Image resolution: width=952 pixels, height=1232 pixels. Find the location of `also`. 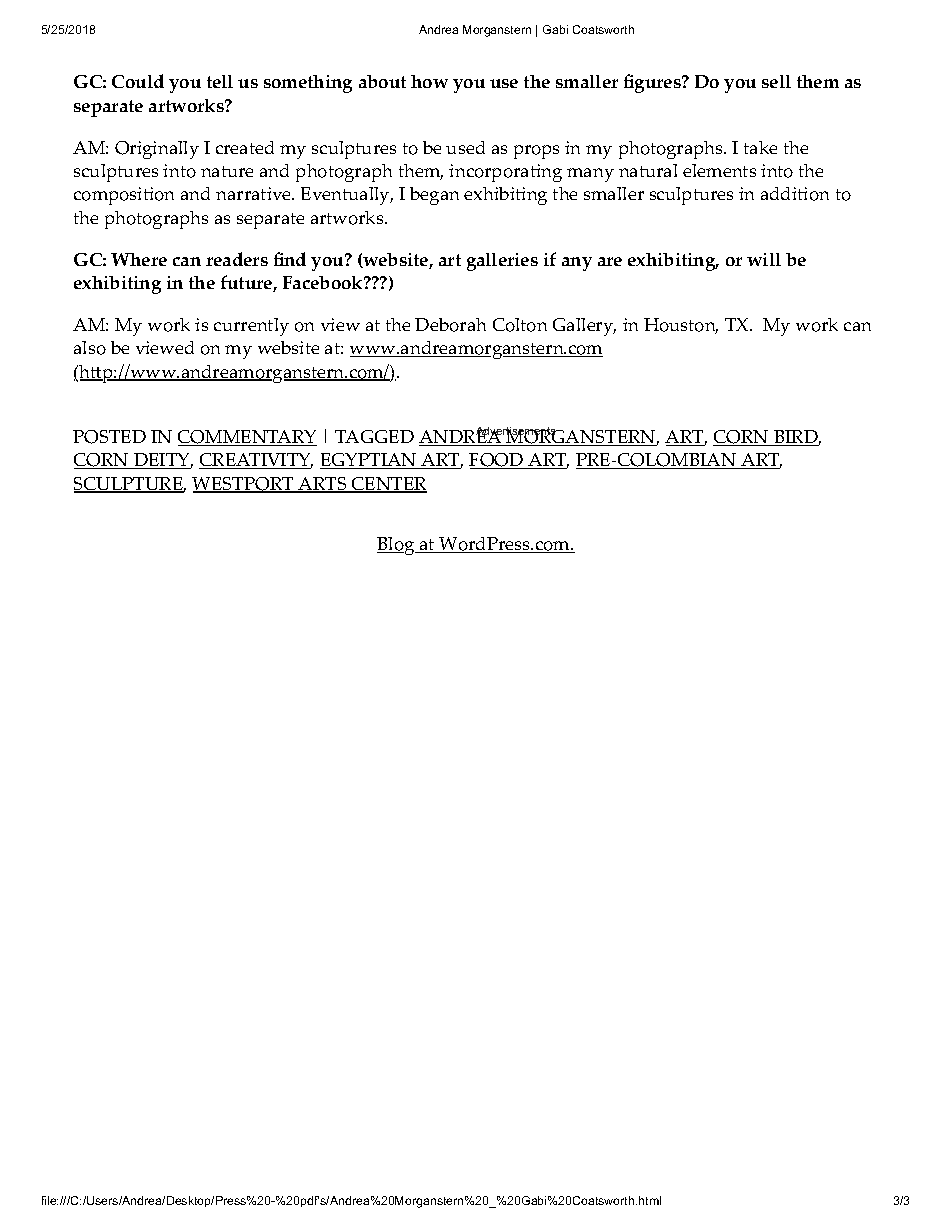

also is located at coordinates (90, 348).
